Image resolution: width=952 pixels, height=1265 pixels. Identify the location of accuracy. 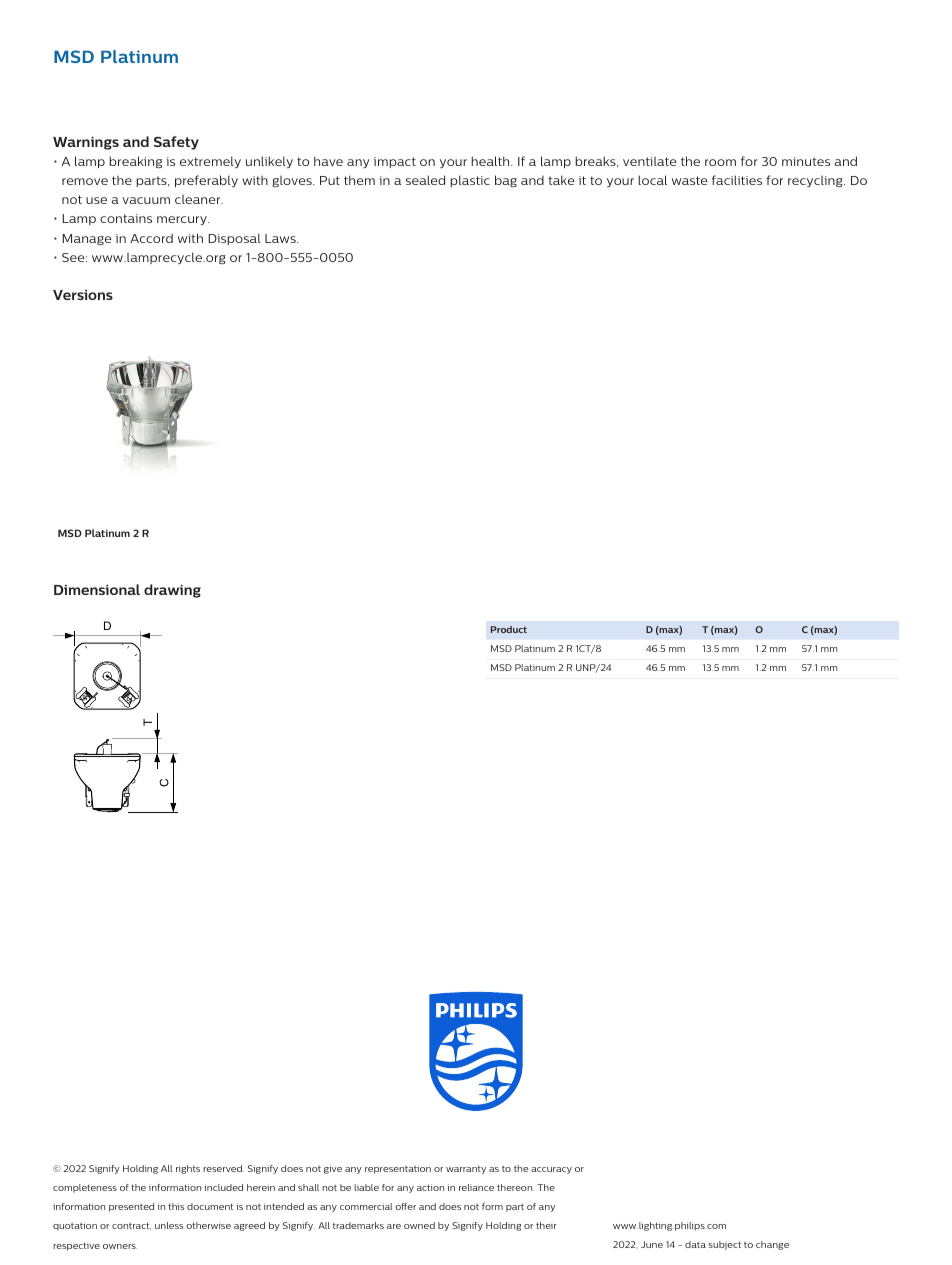
(551, 1170).
